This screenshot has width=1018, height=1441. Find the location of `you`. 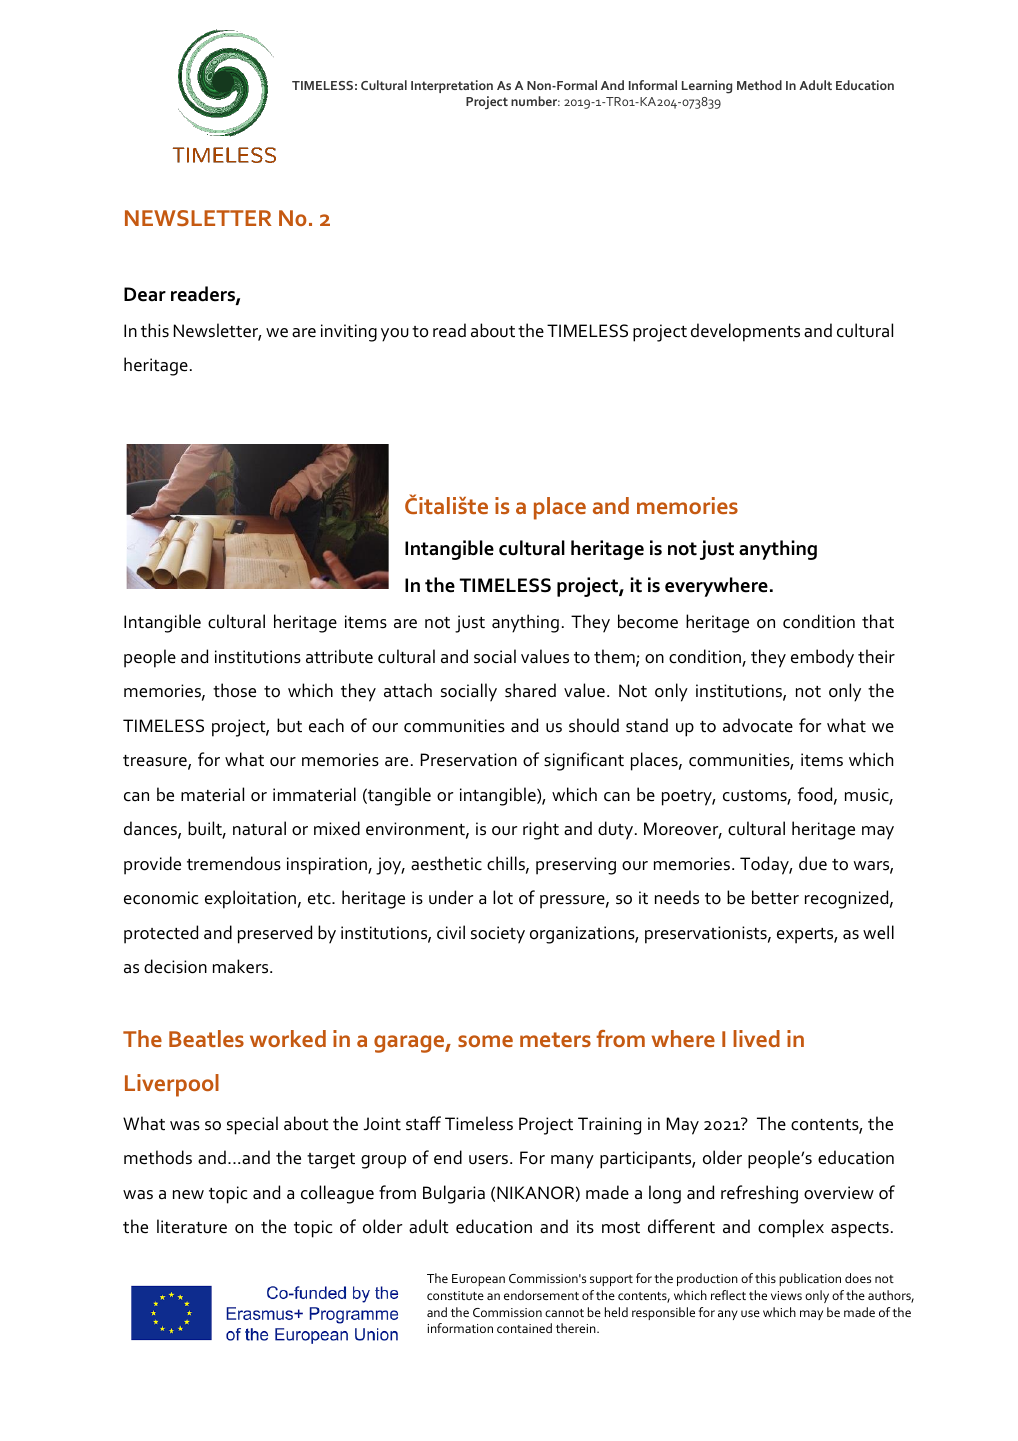

you is located at coordinates (395, 335).
